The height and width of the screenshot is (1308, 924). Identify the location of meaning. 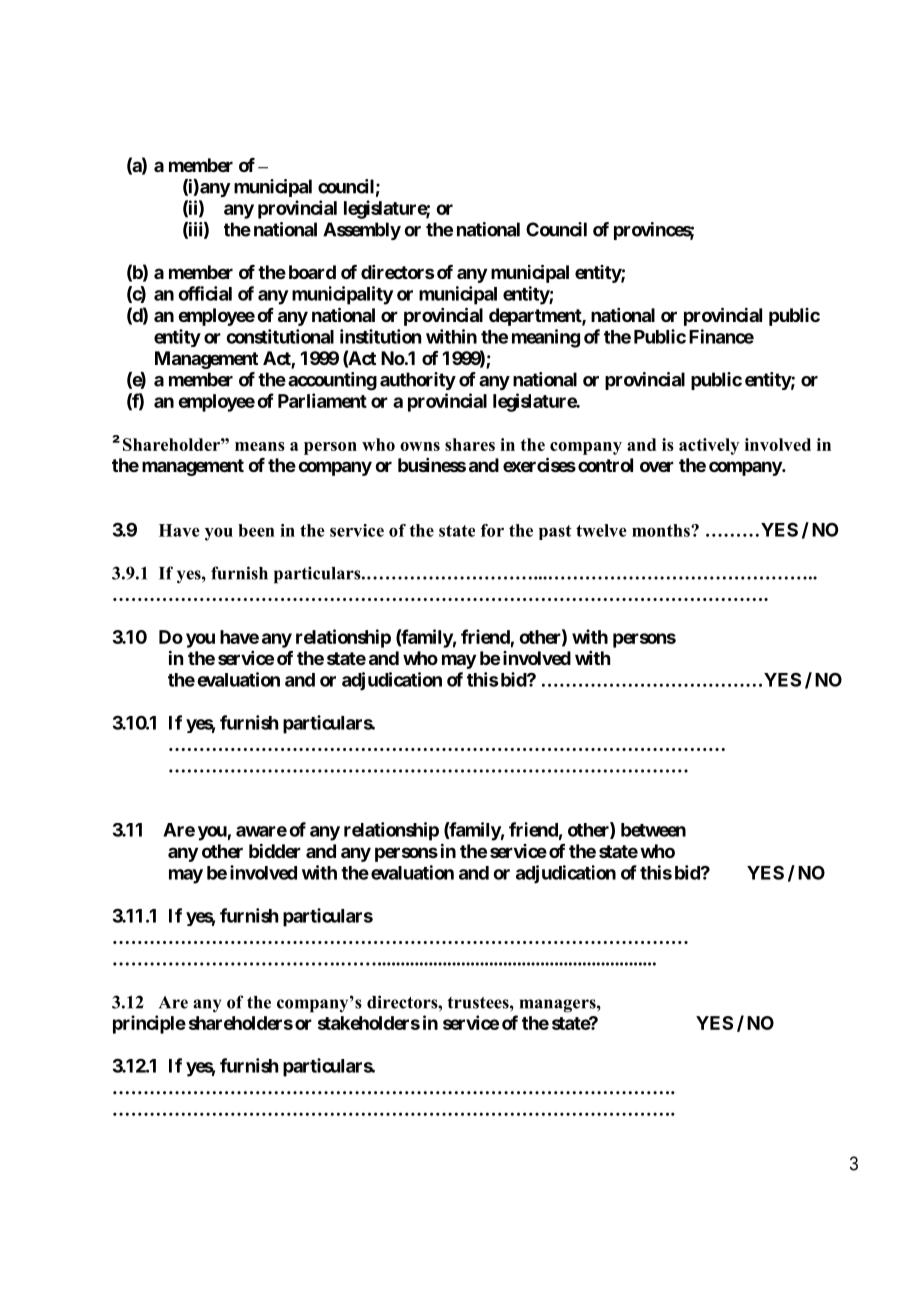
(546, 338).
